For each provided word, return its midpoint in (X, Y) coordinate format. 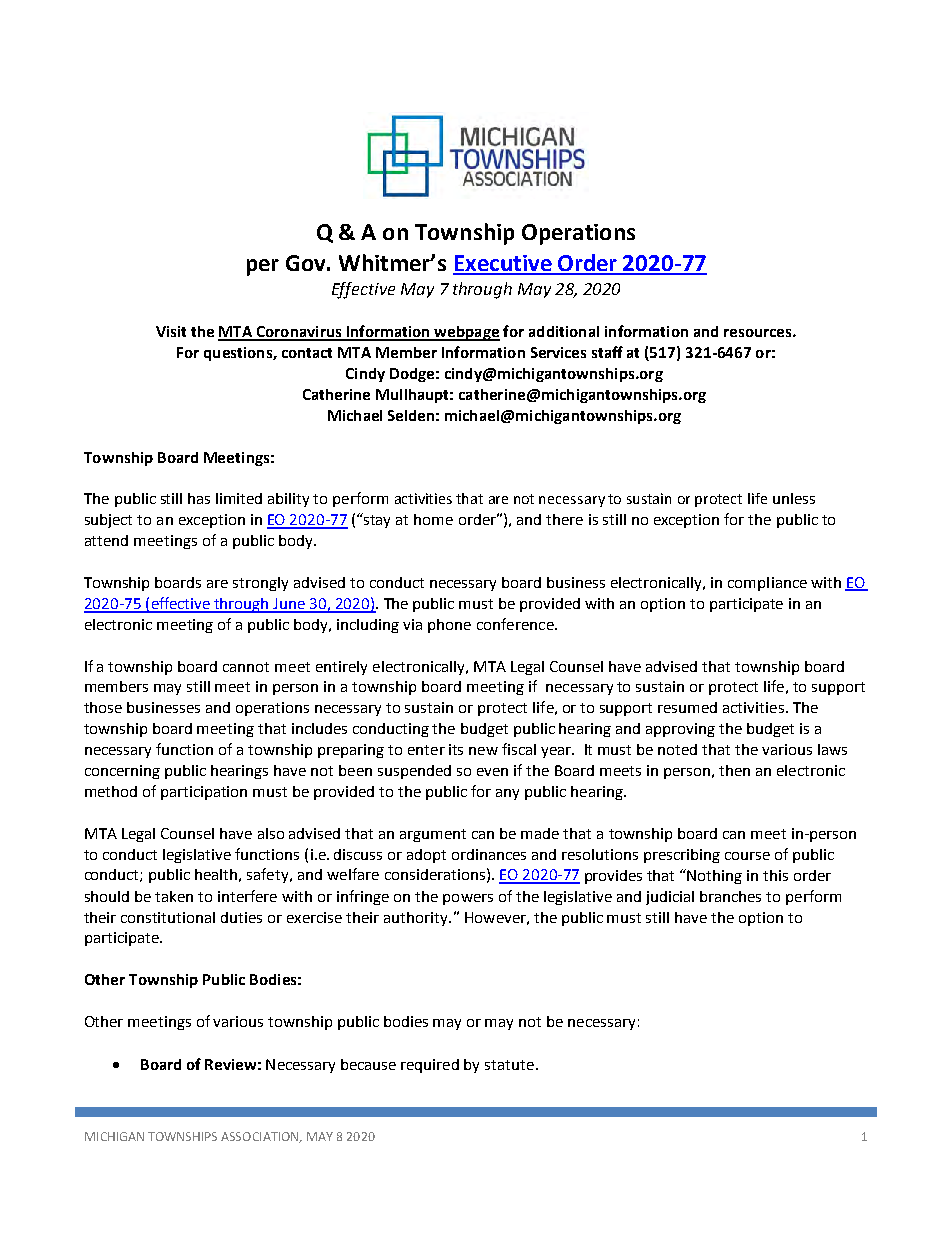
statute (509, 1065)
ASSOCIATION (261, 1137)
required (430, 1066)
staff (607, 352)
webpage (466, 333)
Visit (171, 331)
